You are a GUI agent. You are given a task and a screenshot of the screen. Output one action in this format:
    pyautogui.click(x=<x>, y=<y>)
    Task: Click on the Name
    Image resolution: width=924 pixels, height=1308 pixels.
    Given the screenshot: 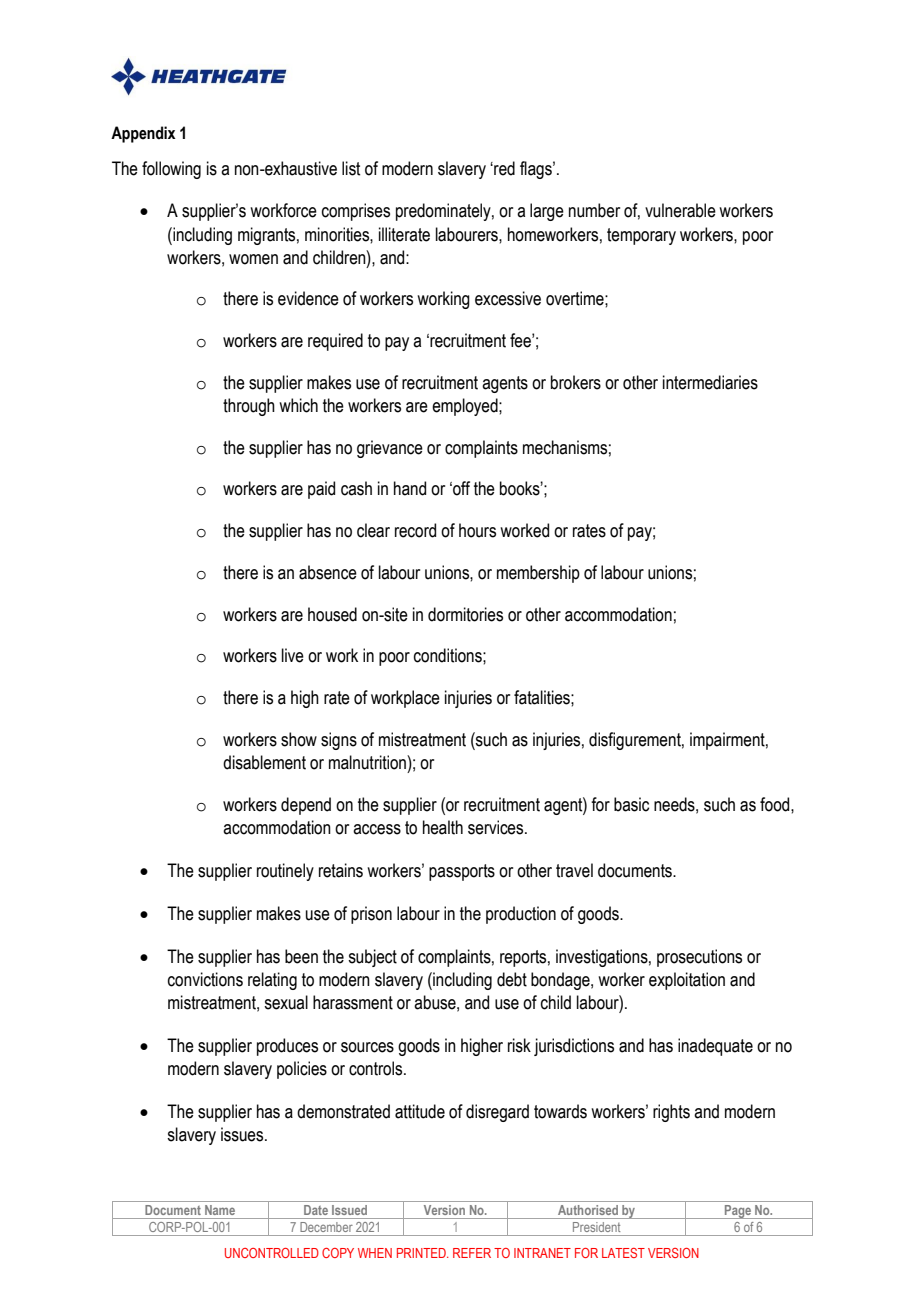 What is the action you would take?
    pyautogui.click(x=220, y=1210)
